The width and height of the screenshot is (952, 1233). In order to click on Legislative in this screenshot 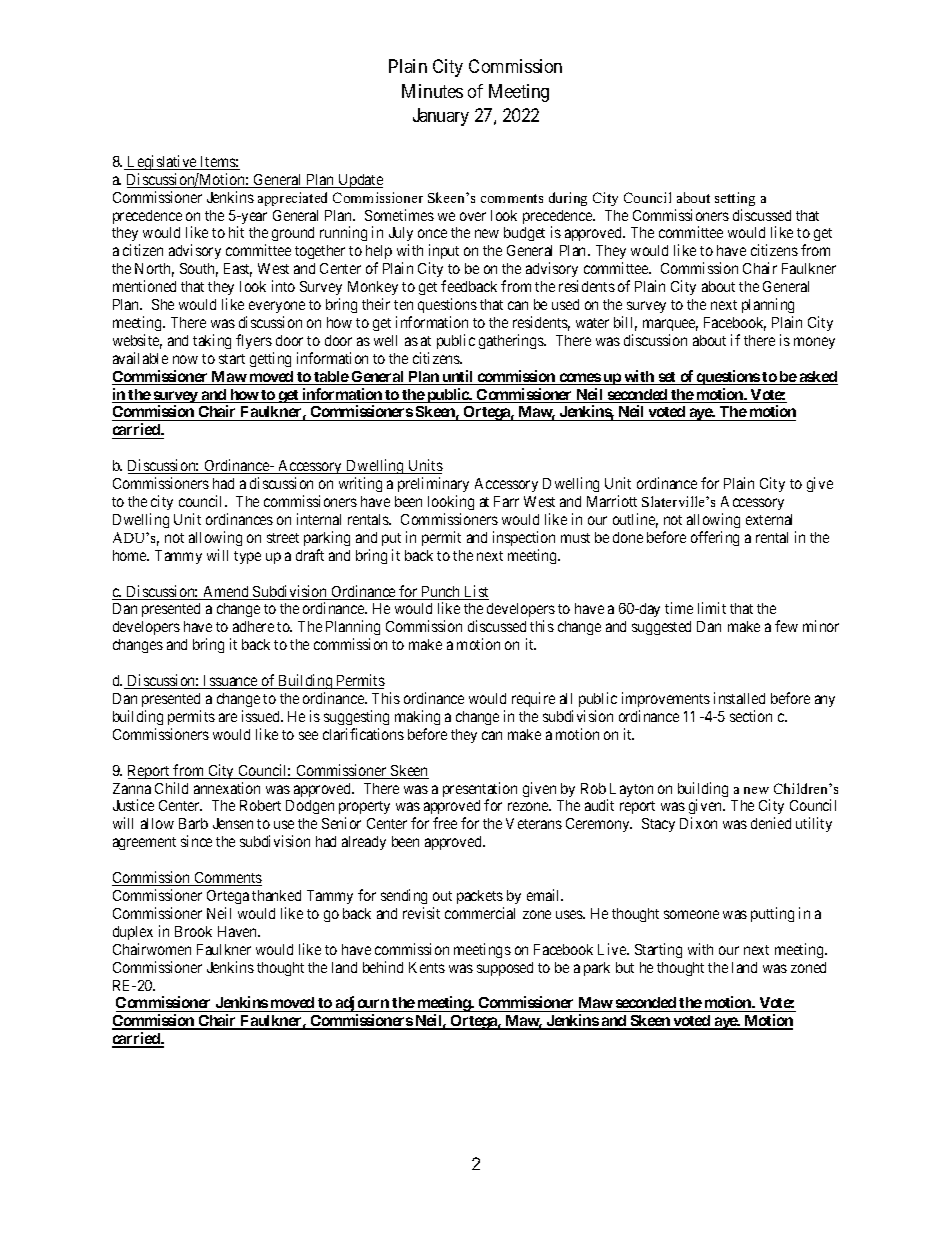, I will do `click(162, 162)`.
